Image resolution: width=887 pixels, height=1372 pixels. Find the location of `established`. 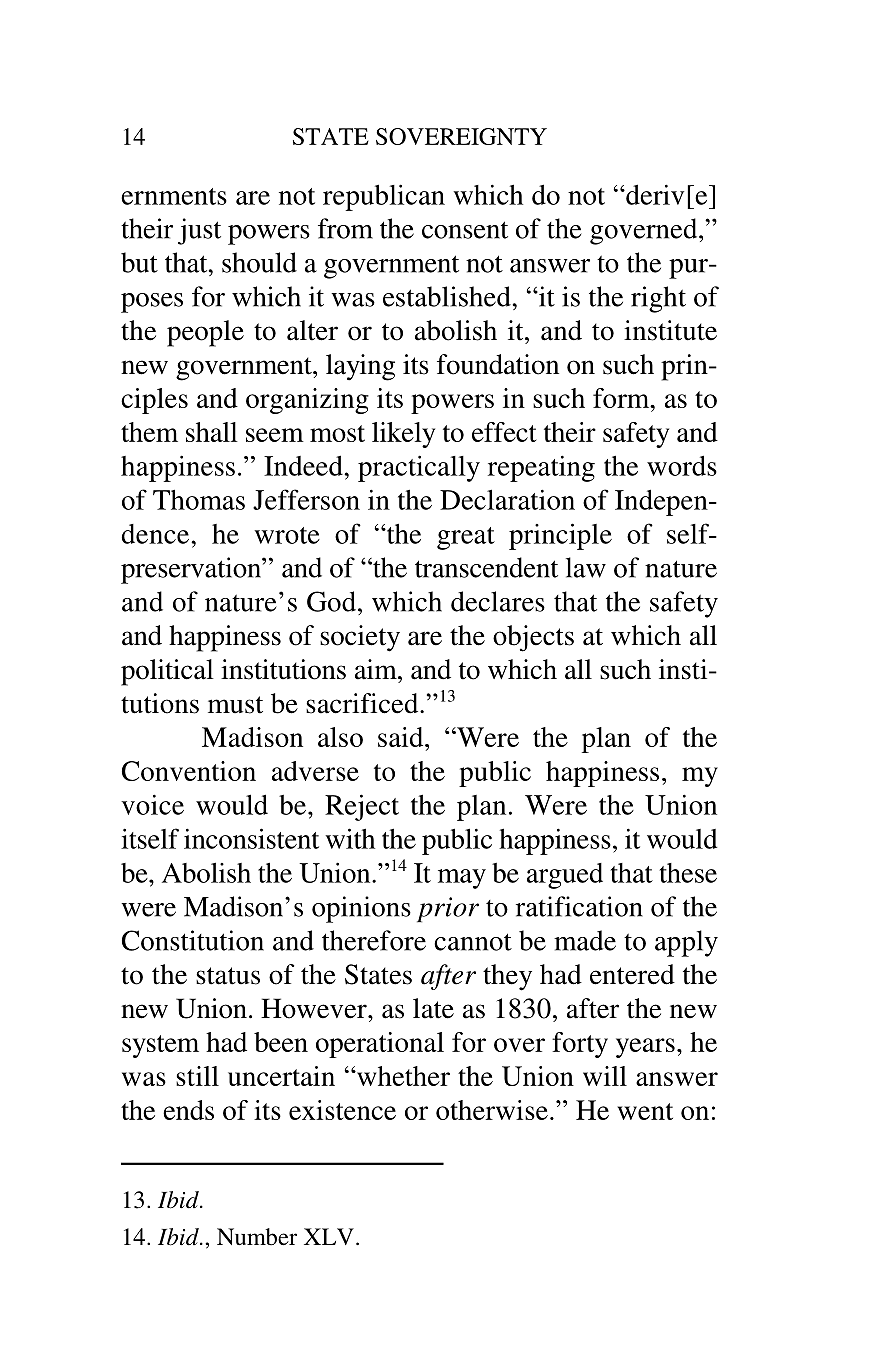

established is located at coordinates (448, 296).
